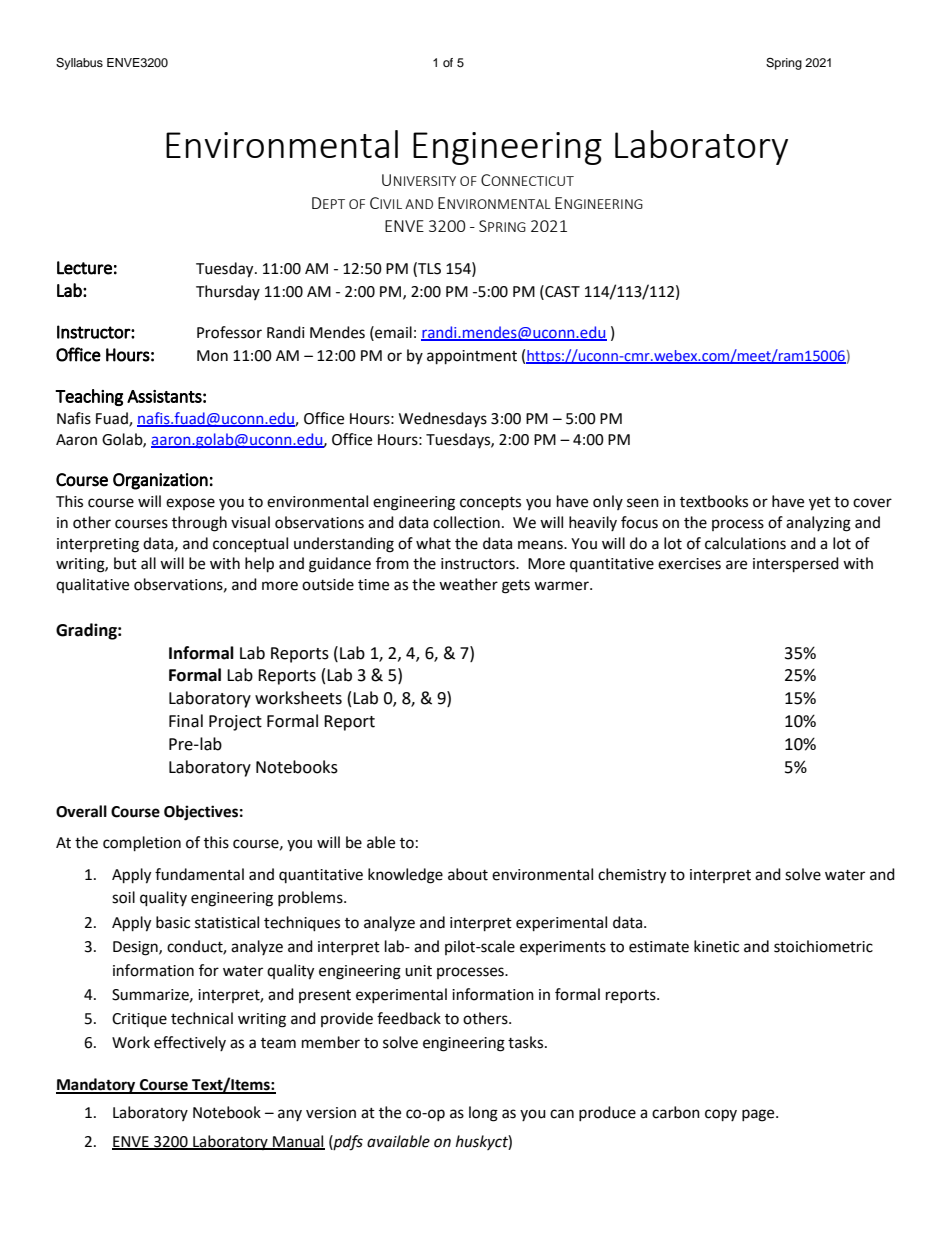  What do you see at coordinates (125, 563) in the screenshot?
I see `but` at bounding box center [125, 563].
